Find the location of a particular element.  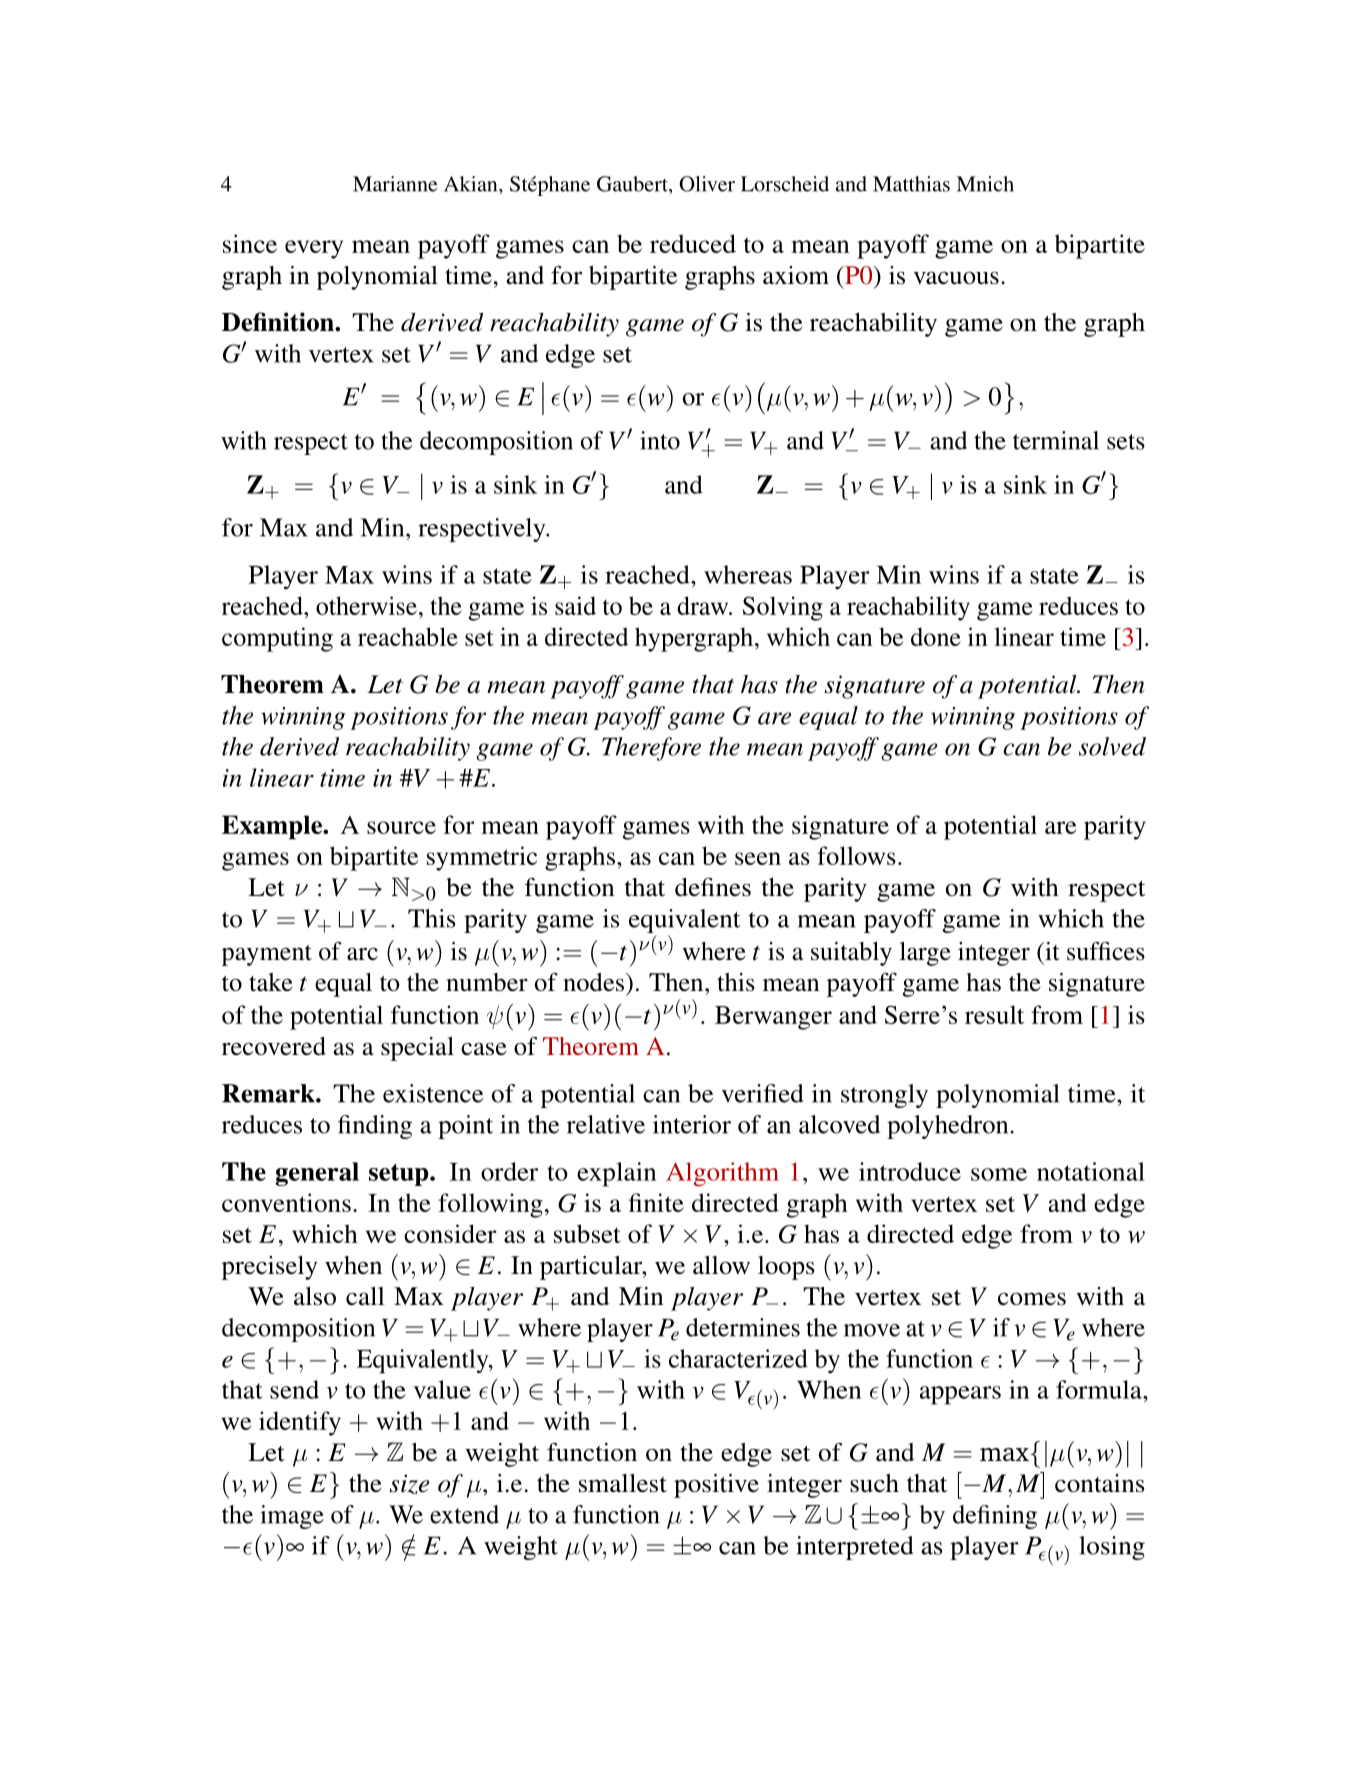

positive is located at coordinates (716, 1486).
